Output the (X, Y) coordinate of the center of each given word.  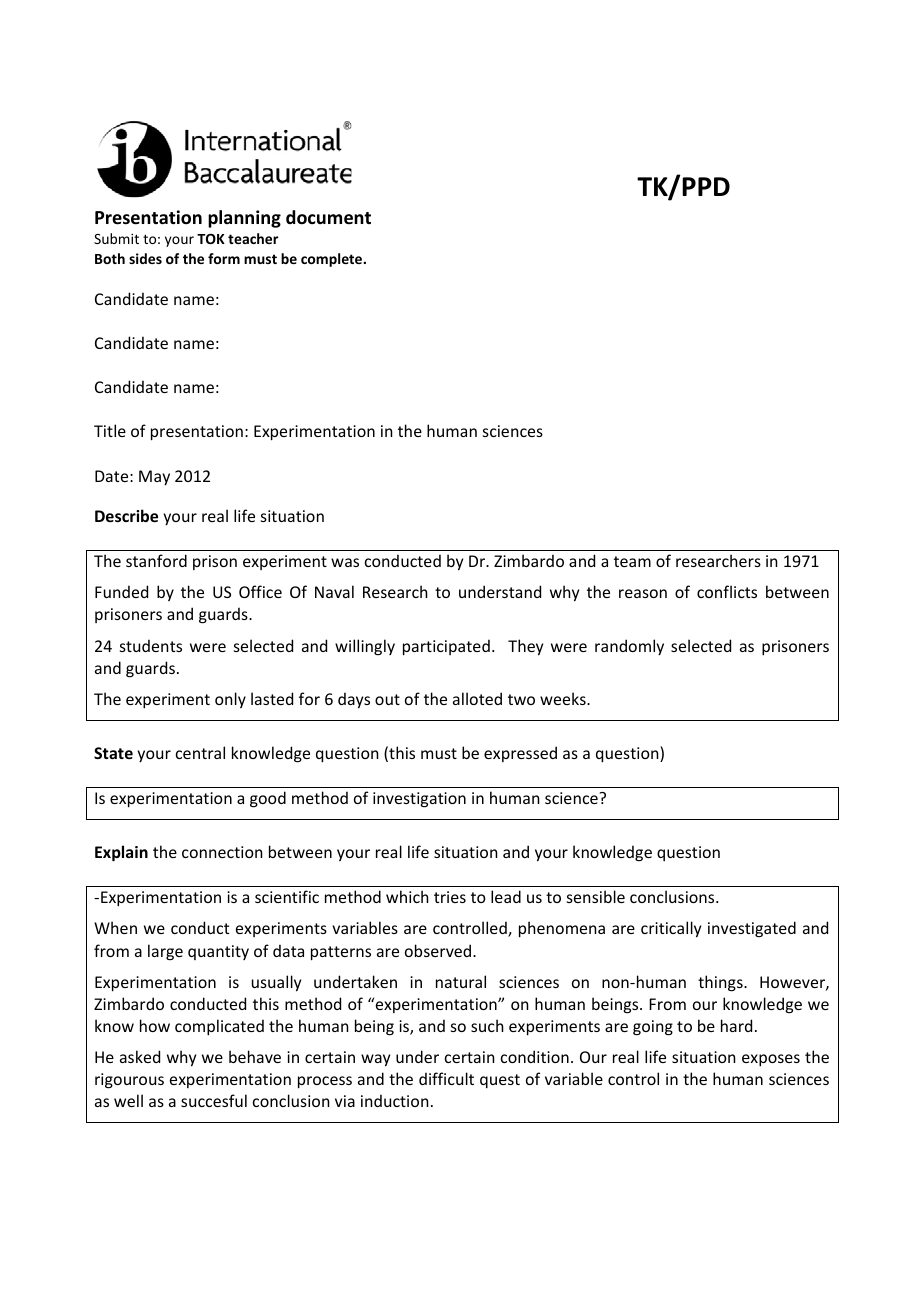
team (632, 561)
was (345, 562)
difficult (446, 1078)
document (328, 217)
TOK (211, 239)
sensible (596, 896)
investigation (419, 800)
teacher (253, 238)
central (200, 752)
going (653, 1028)
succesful (214, 1100)
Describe (126, 515)
